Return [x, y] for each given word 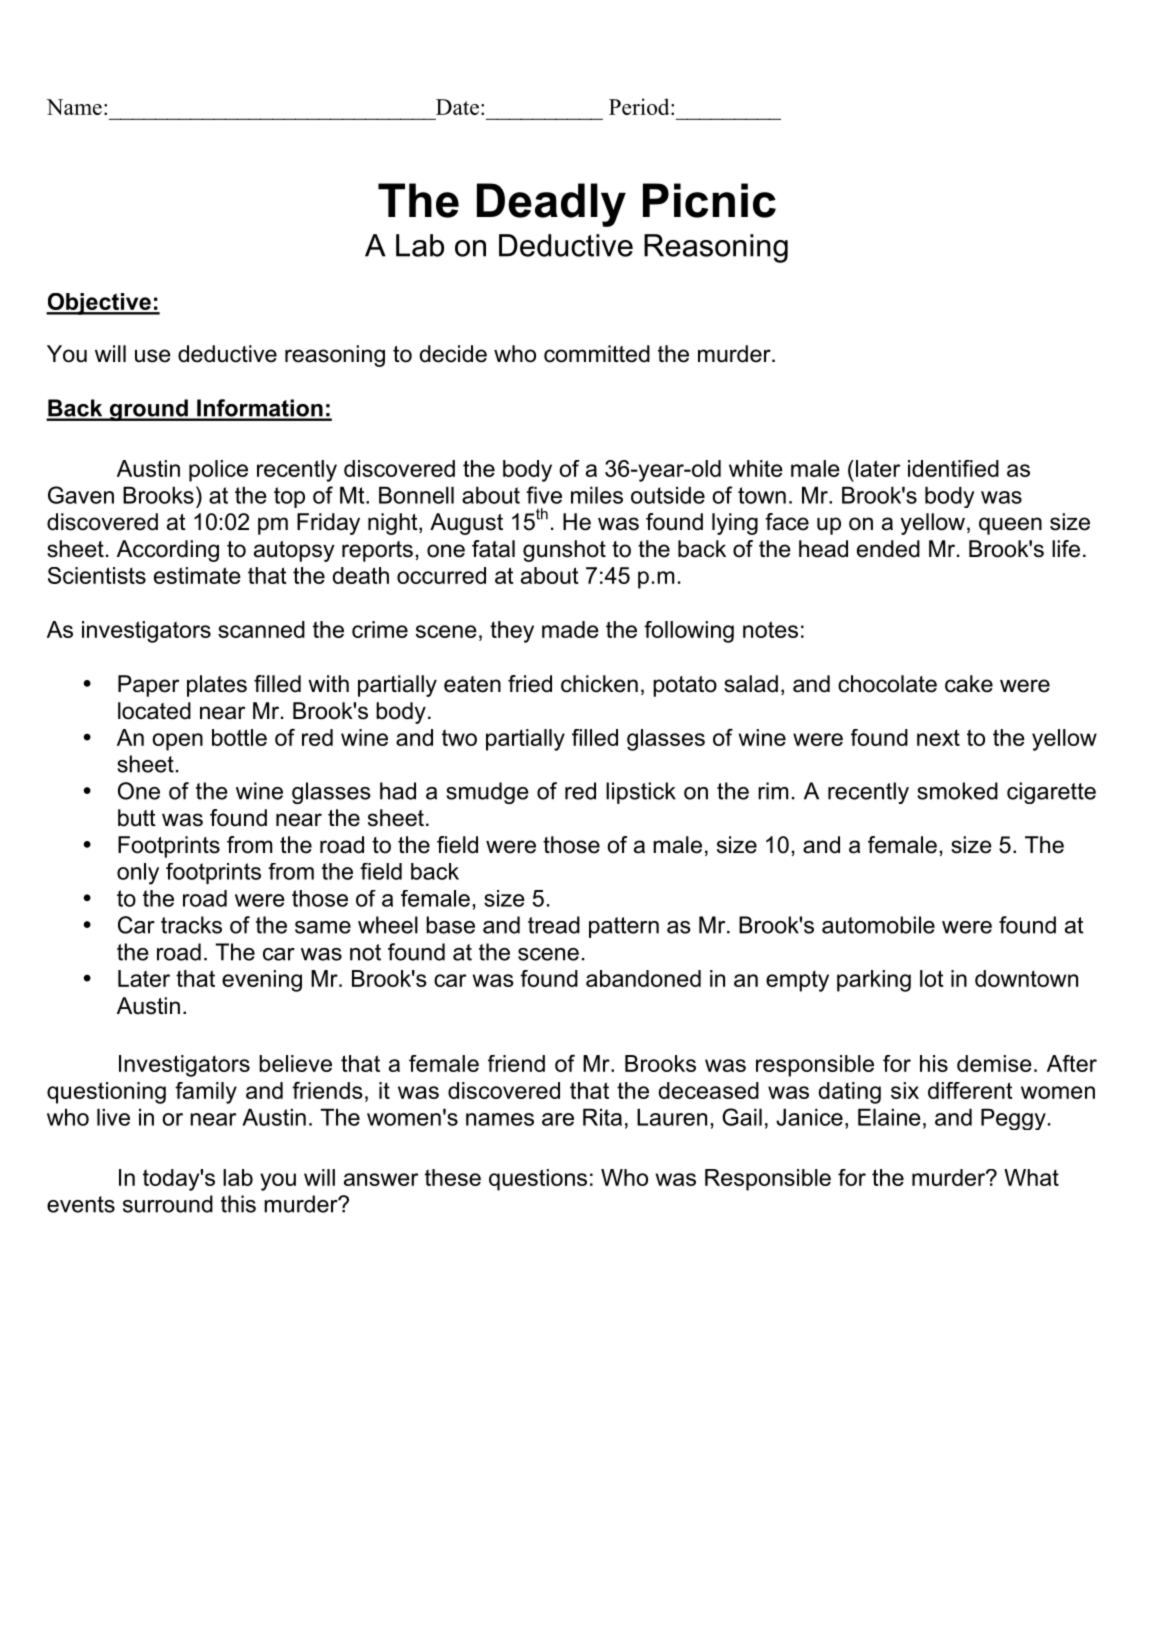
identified [953, 468]
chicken [599, 684]
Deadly [551, 205]
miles [597, 495]
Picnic [709, 200]
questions [538, 1180]
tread [554, 925]
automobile [878, 925]
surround [168, 1204]
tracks [191, 925]
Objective [99, 304]
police [218, 471]
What [1031, 1177]
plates [217, 686]
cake [969, 684]
